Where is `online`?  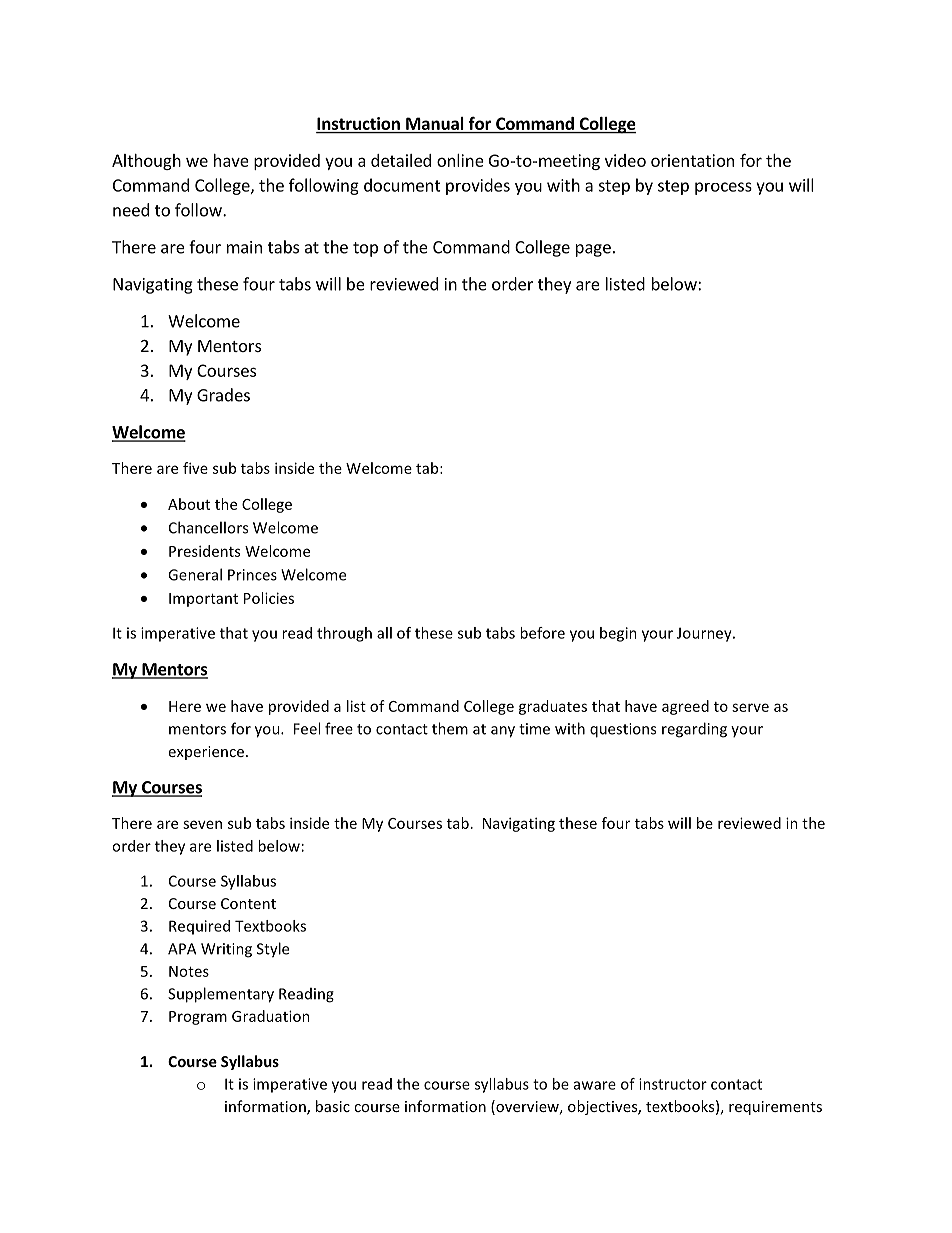 online is located at coordinates (460, 160).
